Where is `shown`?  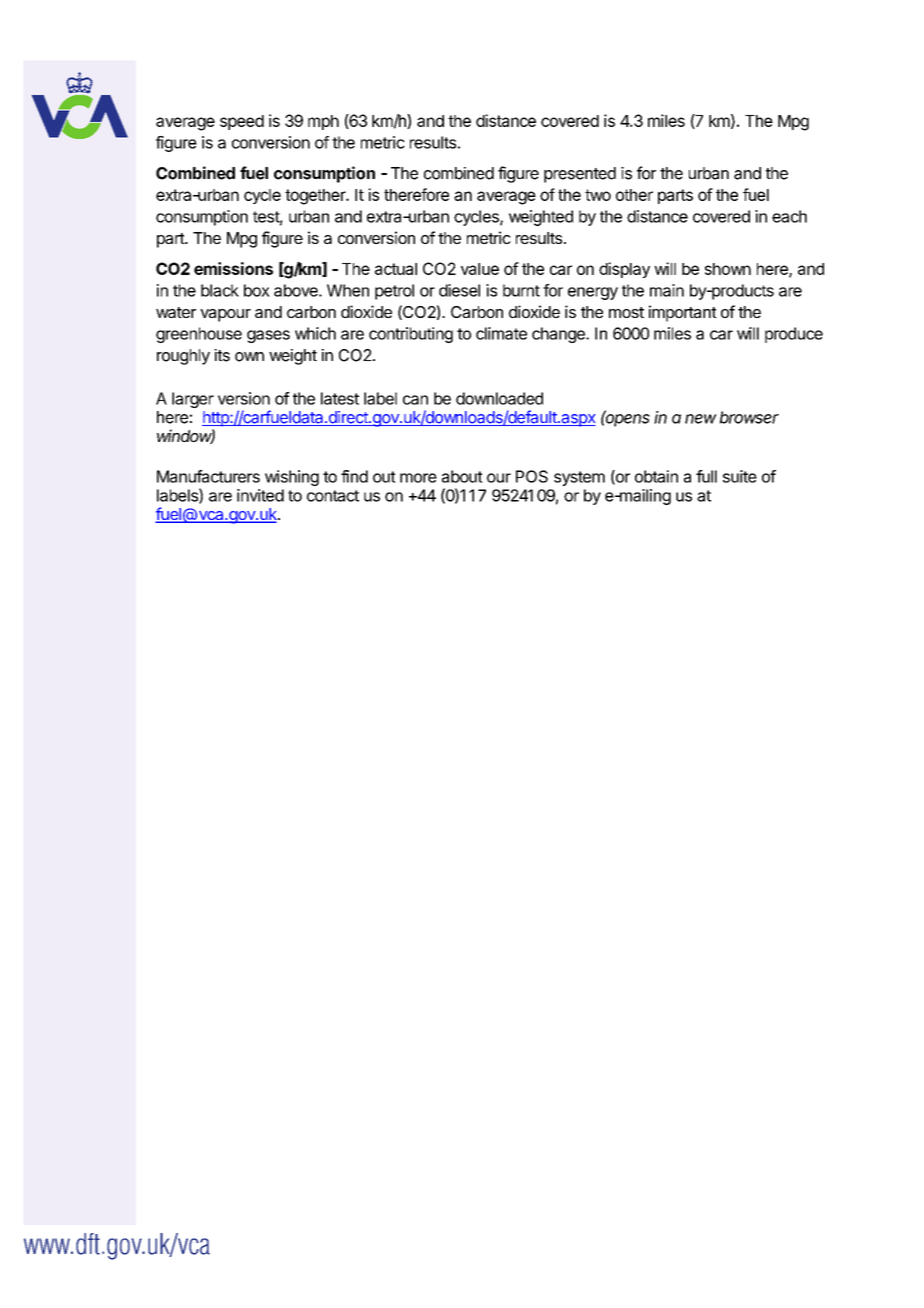
shown is located at coordinates (728, 269).
